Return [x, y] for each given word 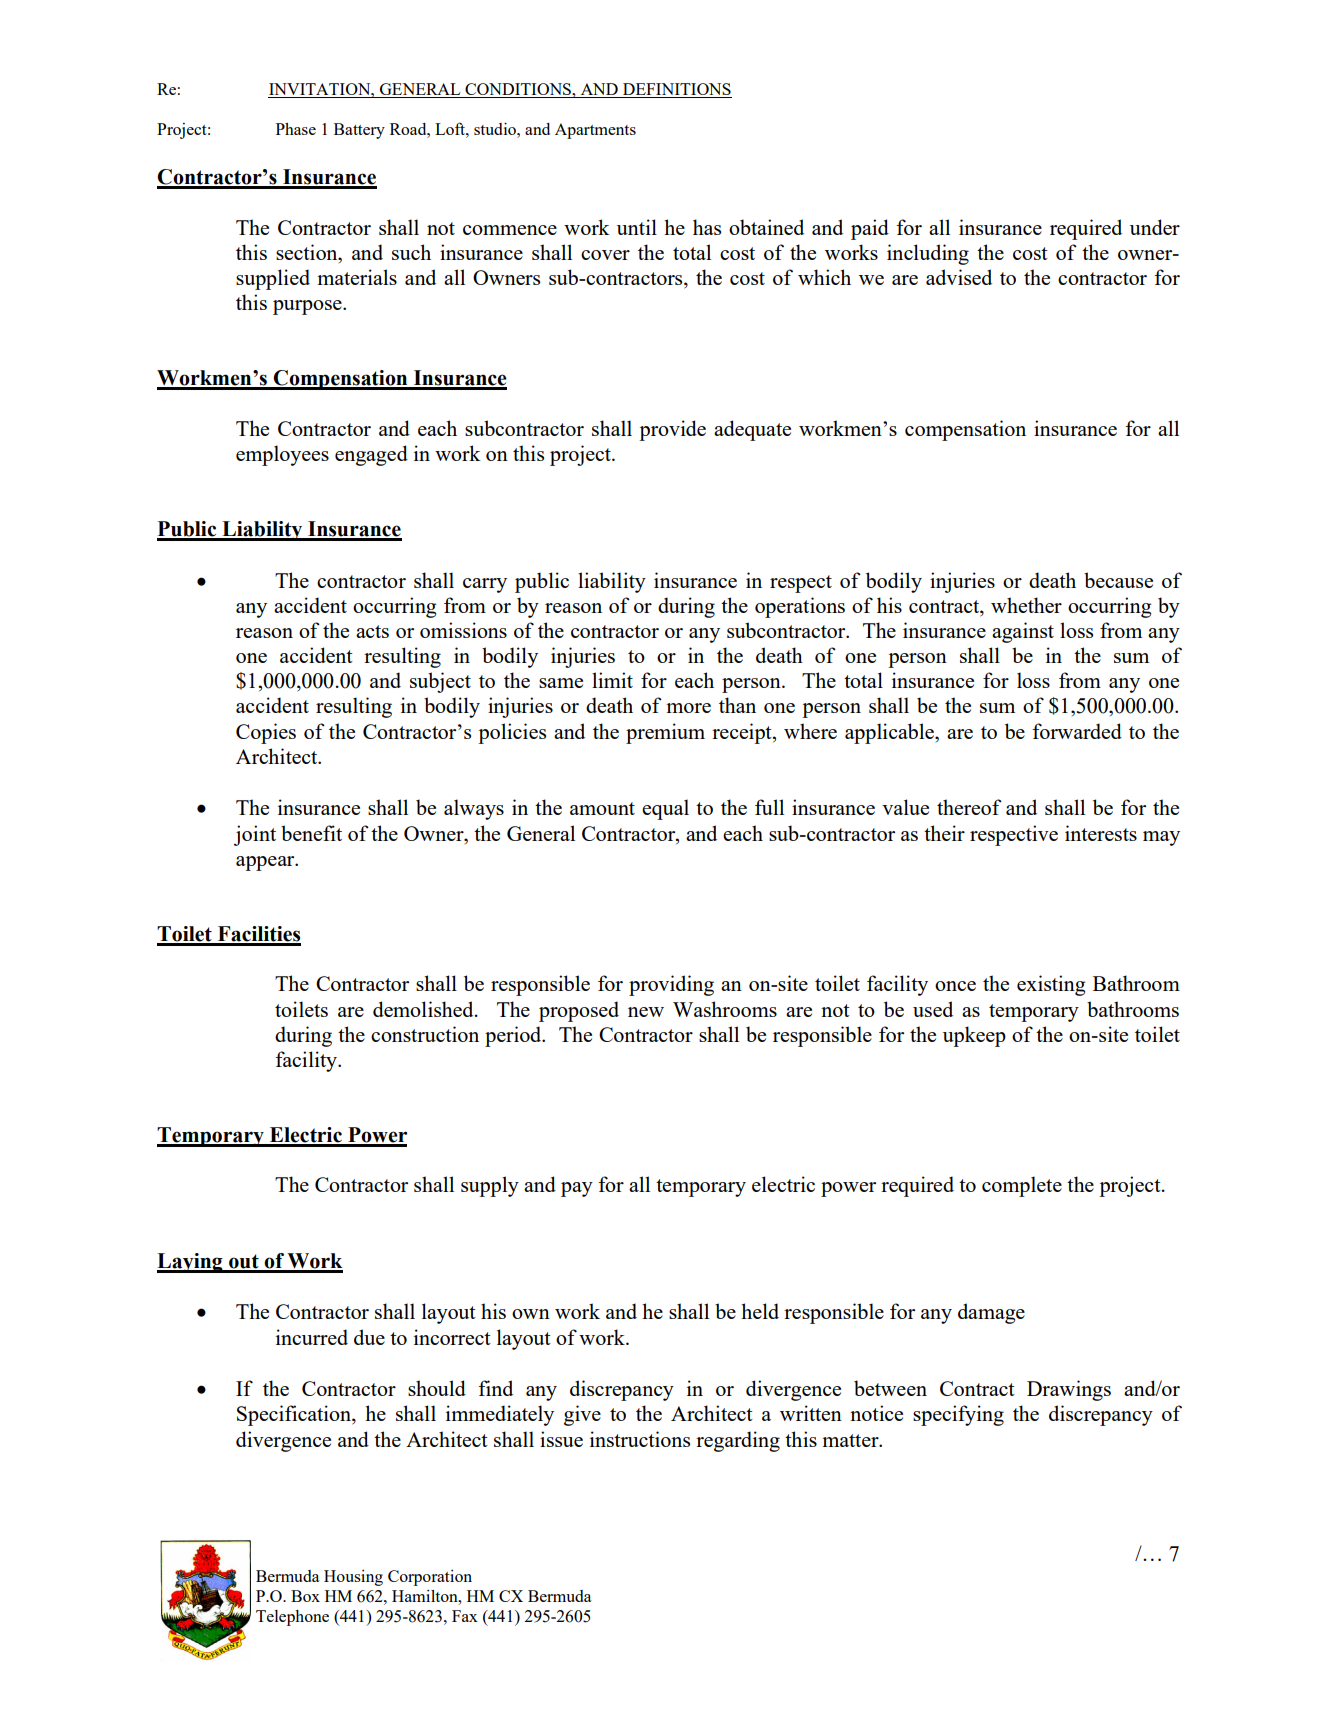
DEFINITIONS [676, 90]
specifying [958, 1415]
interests [1101, 833]
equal [665, 809]
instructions [640, 1439]
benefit [311, 833]
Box [305, 1596]
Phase [296, 129]
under [1155, 227]
